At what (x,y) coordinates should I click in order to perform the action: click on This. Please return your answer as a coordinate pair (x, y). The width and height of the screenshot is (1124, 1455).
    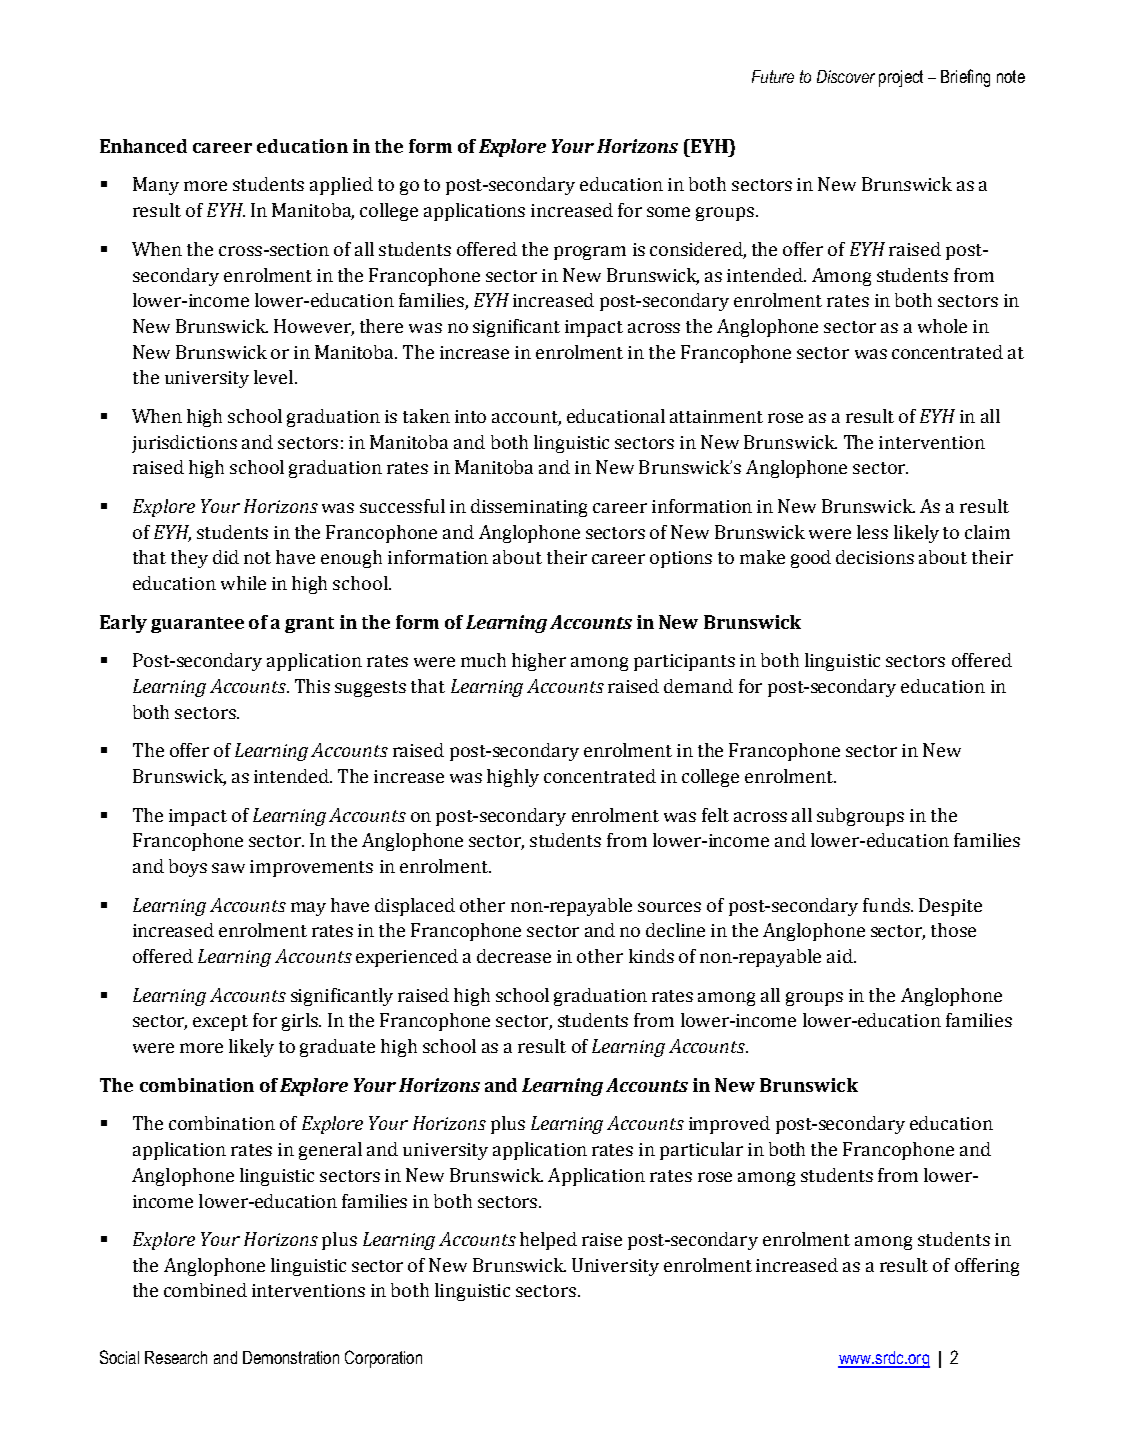
    Looking at the image, I should click on (312, 686).
